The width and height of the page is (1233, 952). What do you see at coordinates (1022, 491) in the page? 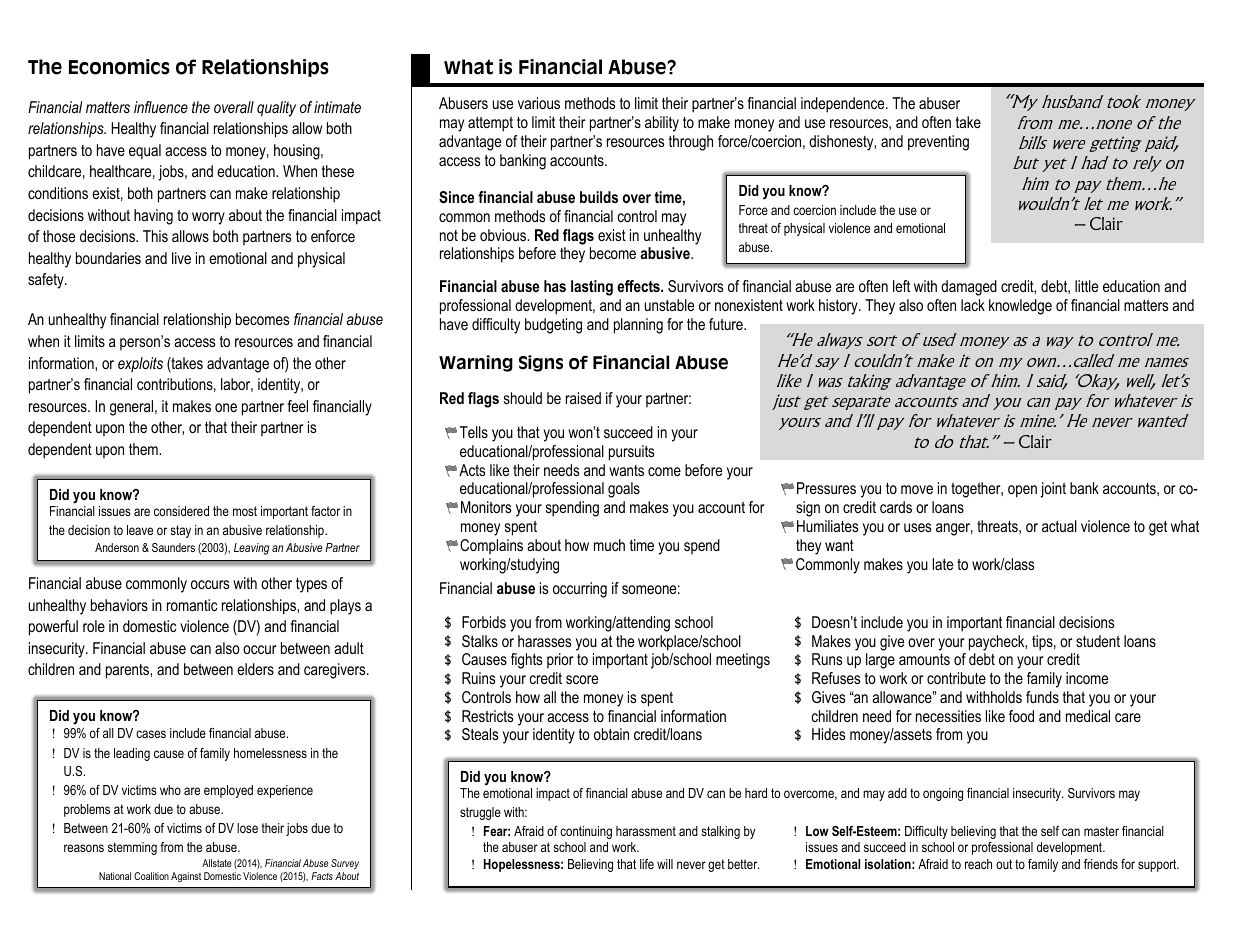
I see `open` at bounding box center [1022, 491].
